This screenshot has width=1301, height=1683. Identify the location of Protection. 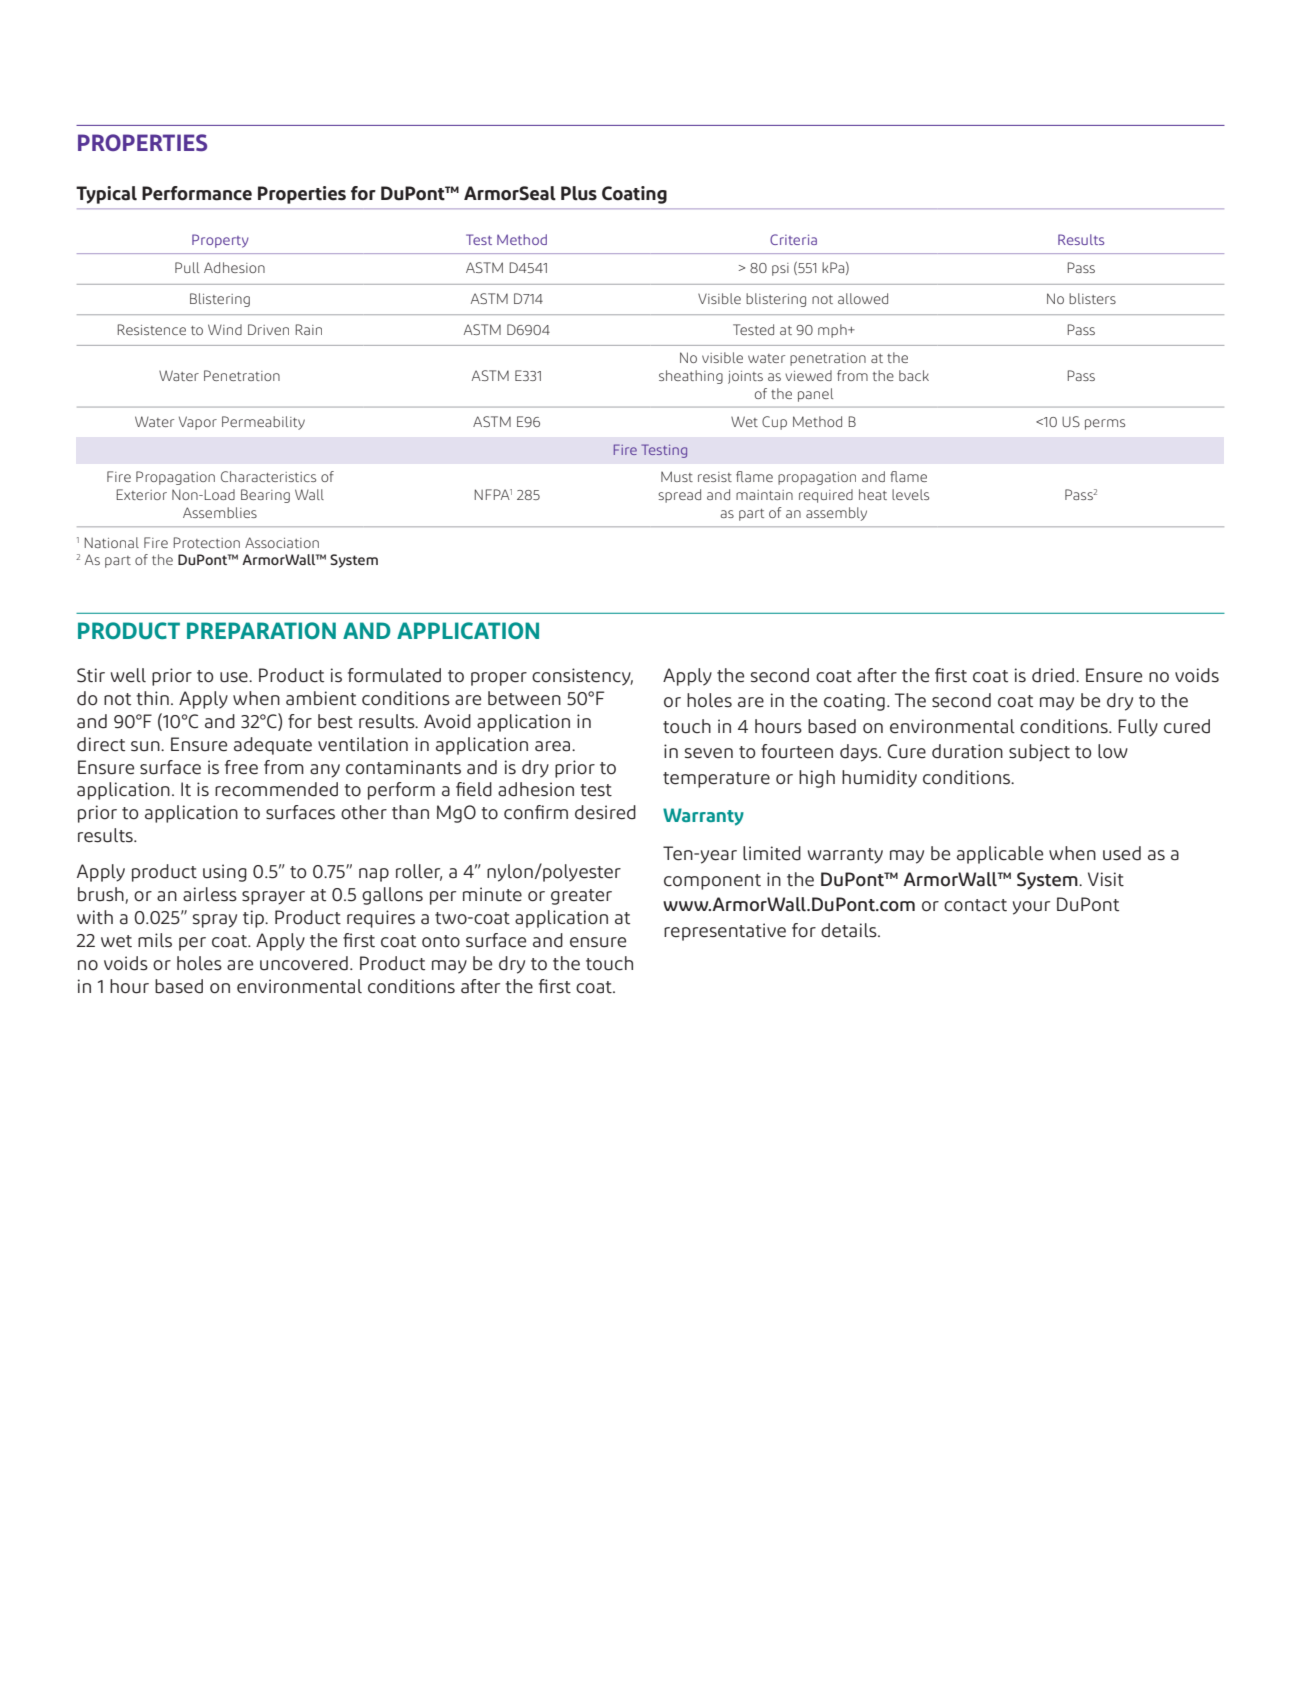
(207, 542).
